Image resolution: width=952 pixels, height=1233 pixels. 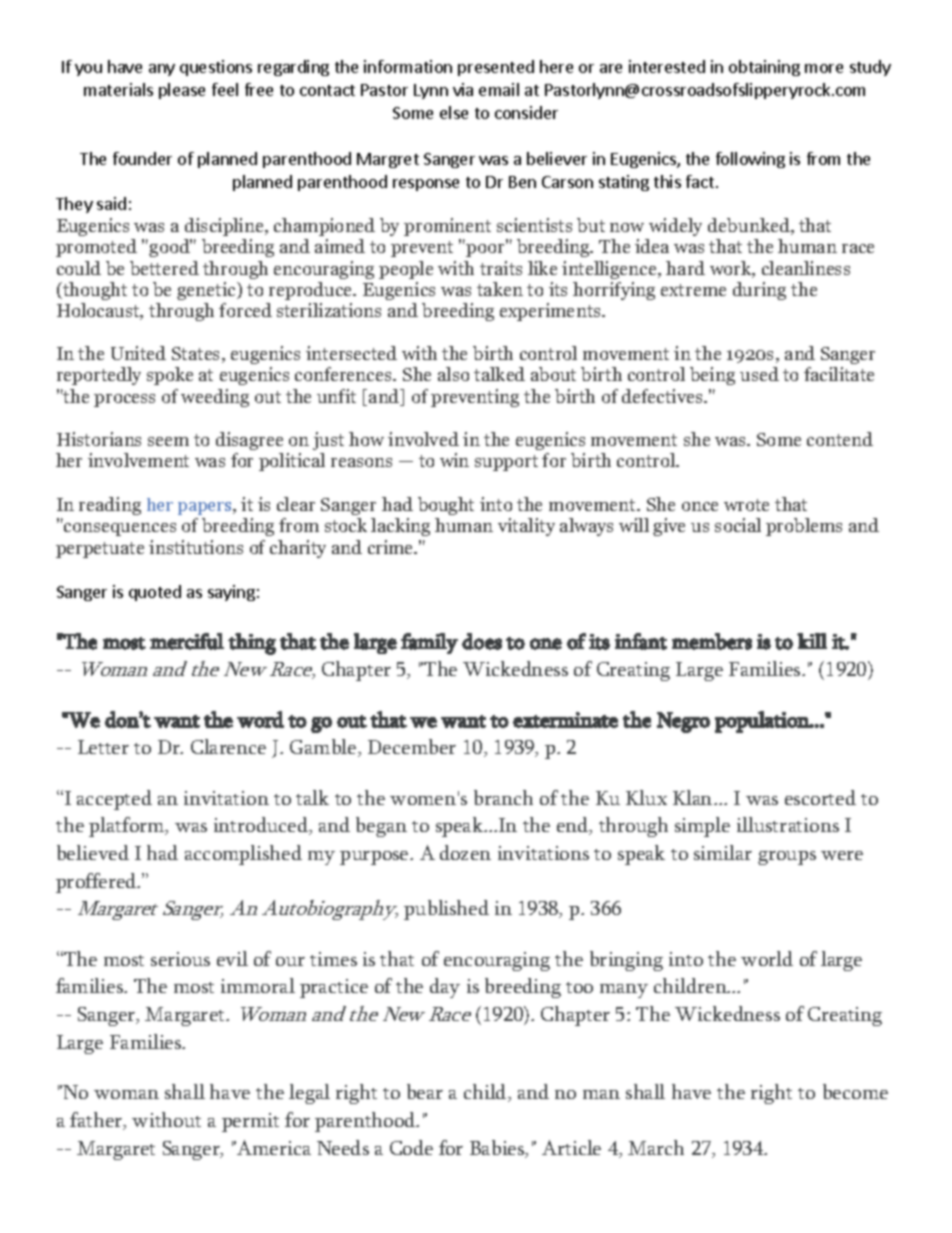 What do you see at coordinates (138, 353) in the image?
I see `United` at bounding box center [138, 353].
